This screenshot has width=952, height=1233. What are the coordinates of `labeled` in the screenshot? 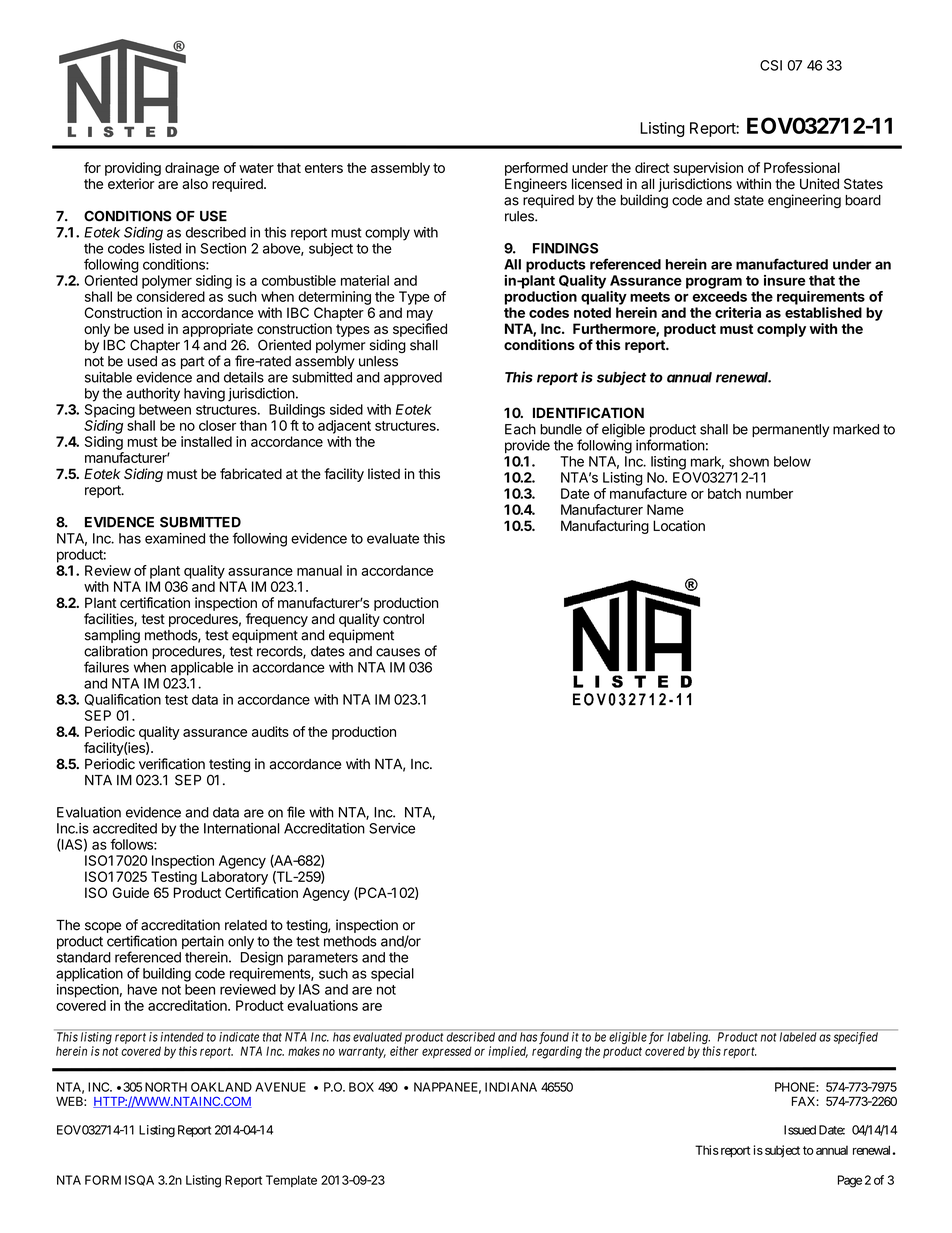 It's located at (798, 1036).
